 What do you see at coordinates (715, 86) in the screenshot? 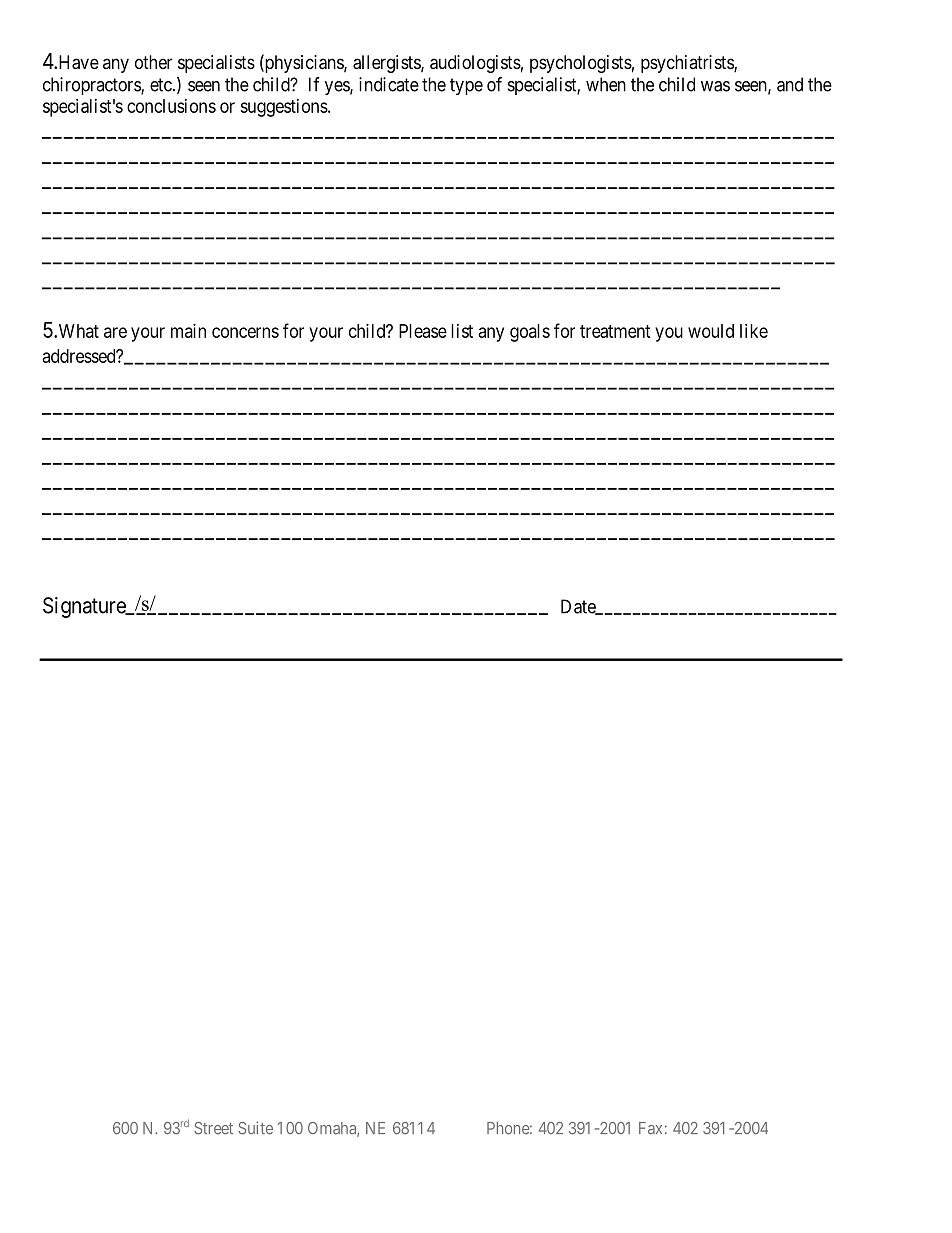
I see `was` at bounding box center [715, 86].
